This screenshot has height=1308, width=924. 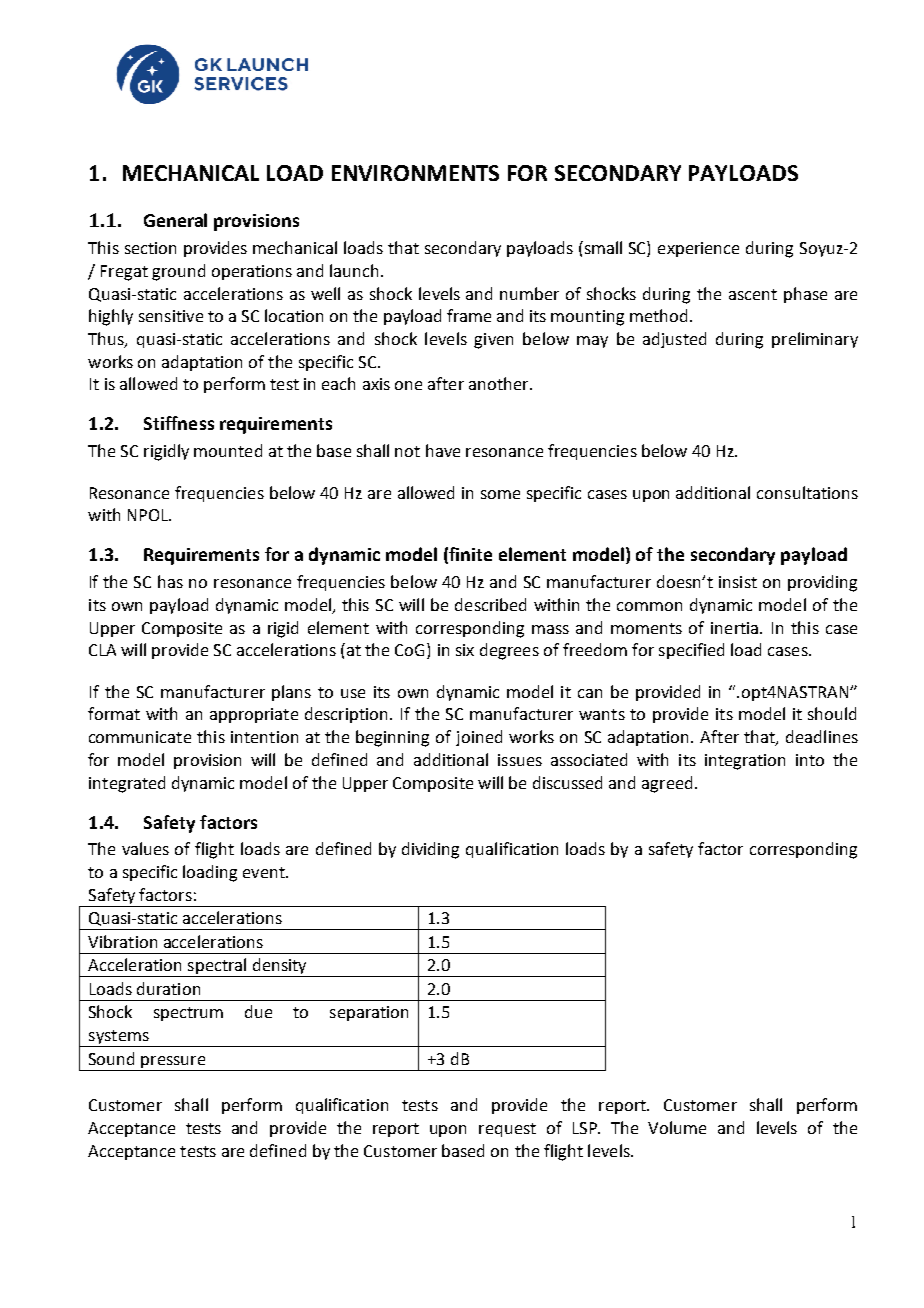 What do you see at coordinates (698, 249) in the screenshot?
I see `experience` at bounding box center [698, 249].
